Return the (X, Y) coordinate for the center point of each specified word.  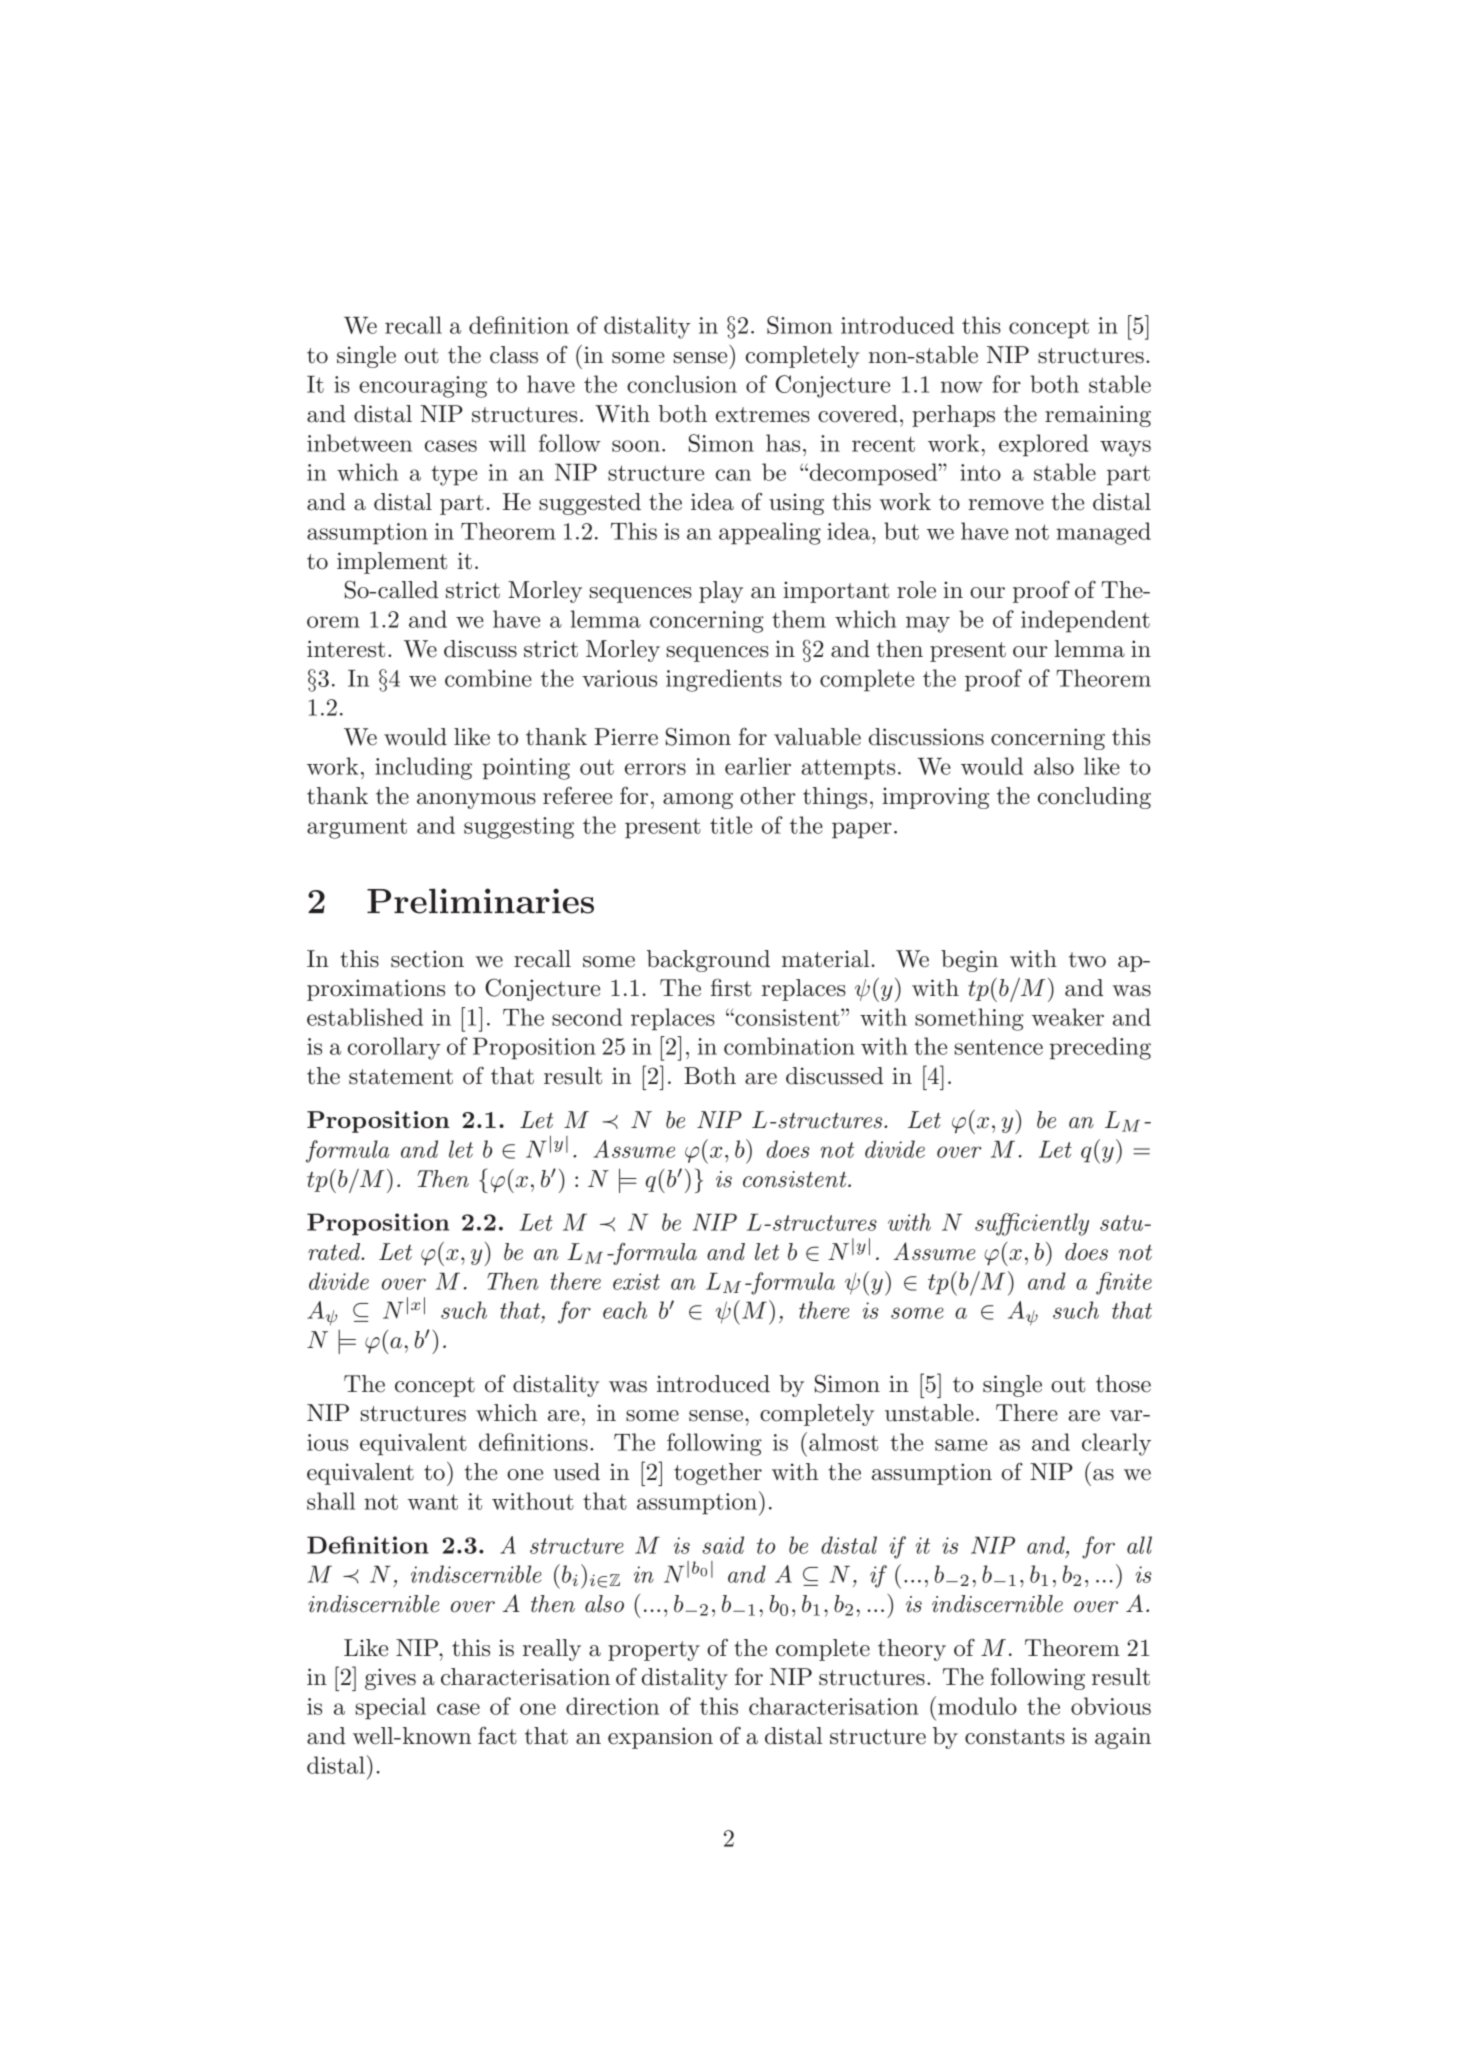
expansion (660, 1738)
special (391, 1708)
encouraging (423, 387)
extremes (763, 415)
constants (1015, 1737)
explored (1044, 445)
